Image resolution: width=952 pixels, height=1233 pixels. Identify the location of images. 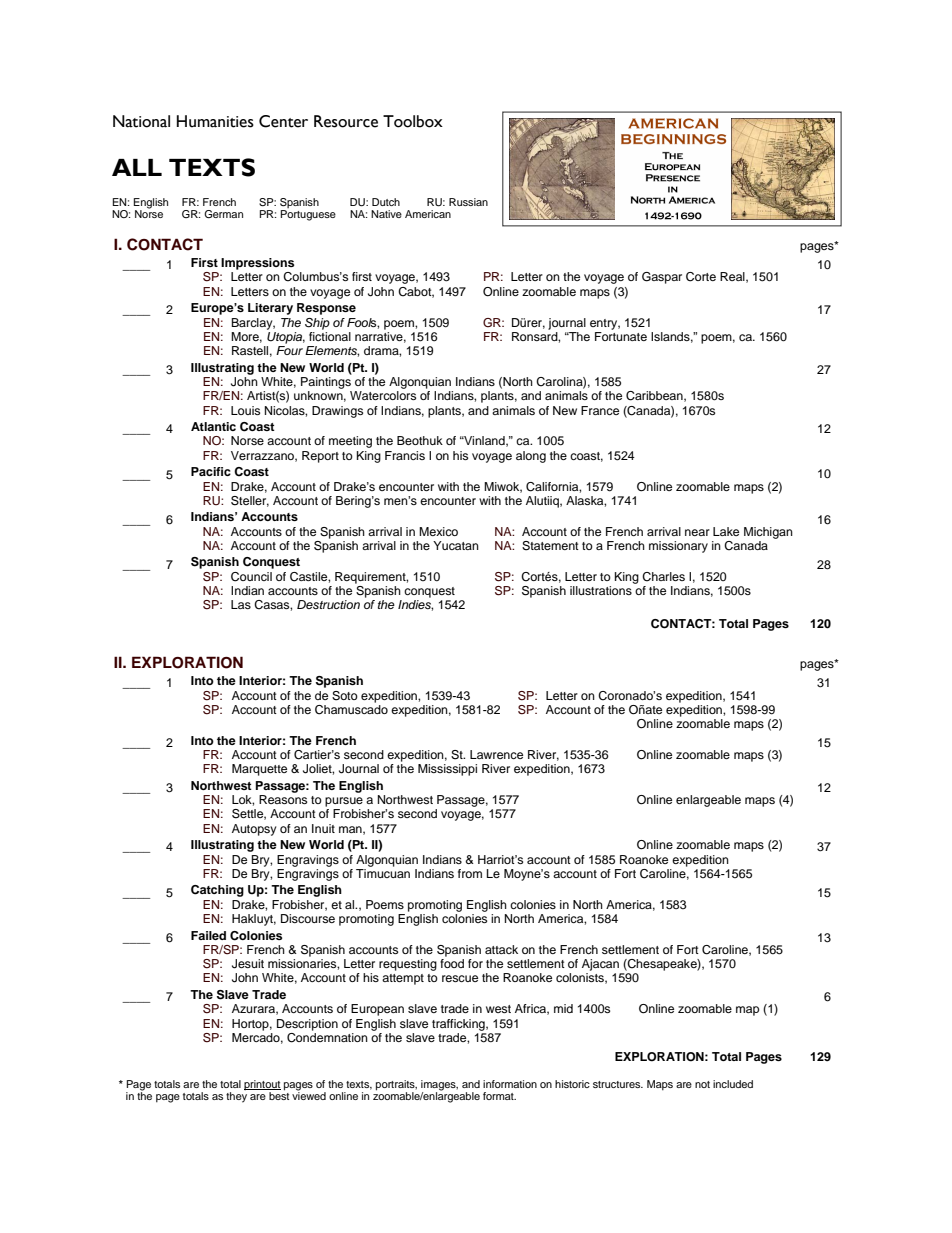
(439, 1086).
